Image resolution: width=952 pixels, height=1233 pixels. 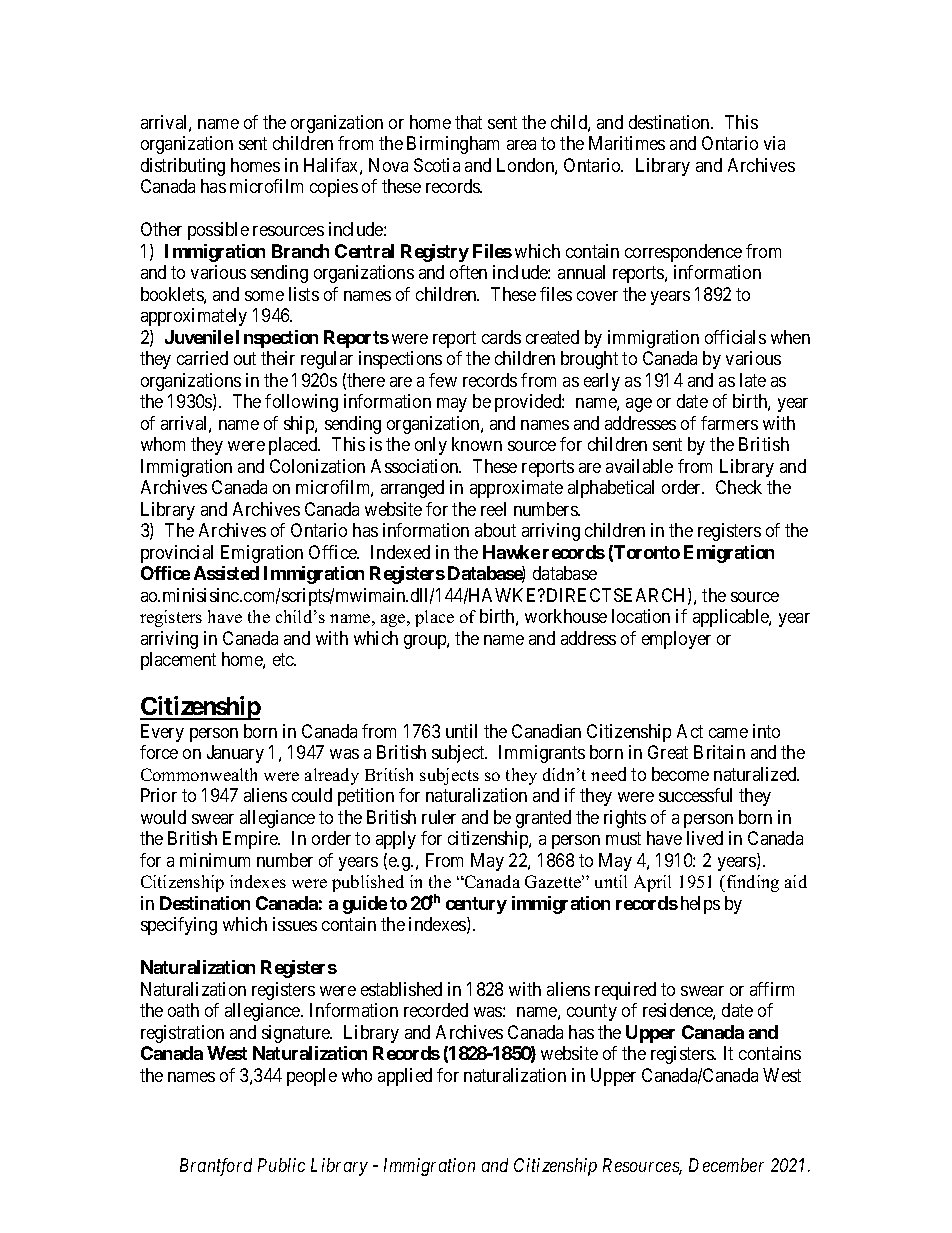 What do you see at coordinates (774, 143) in the screenshot?
I see `via` at bounding box center [774, 143].
